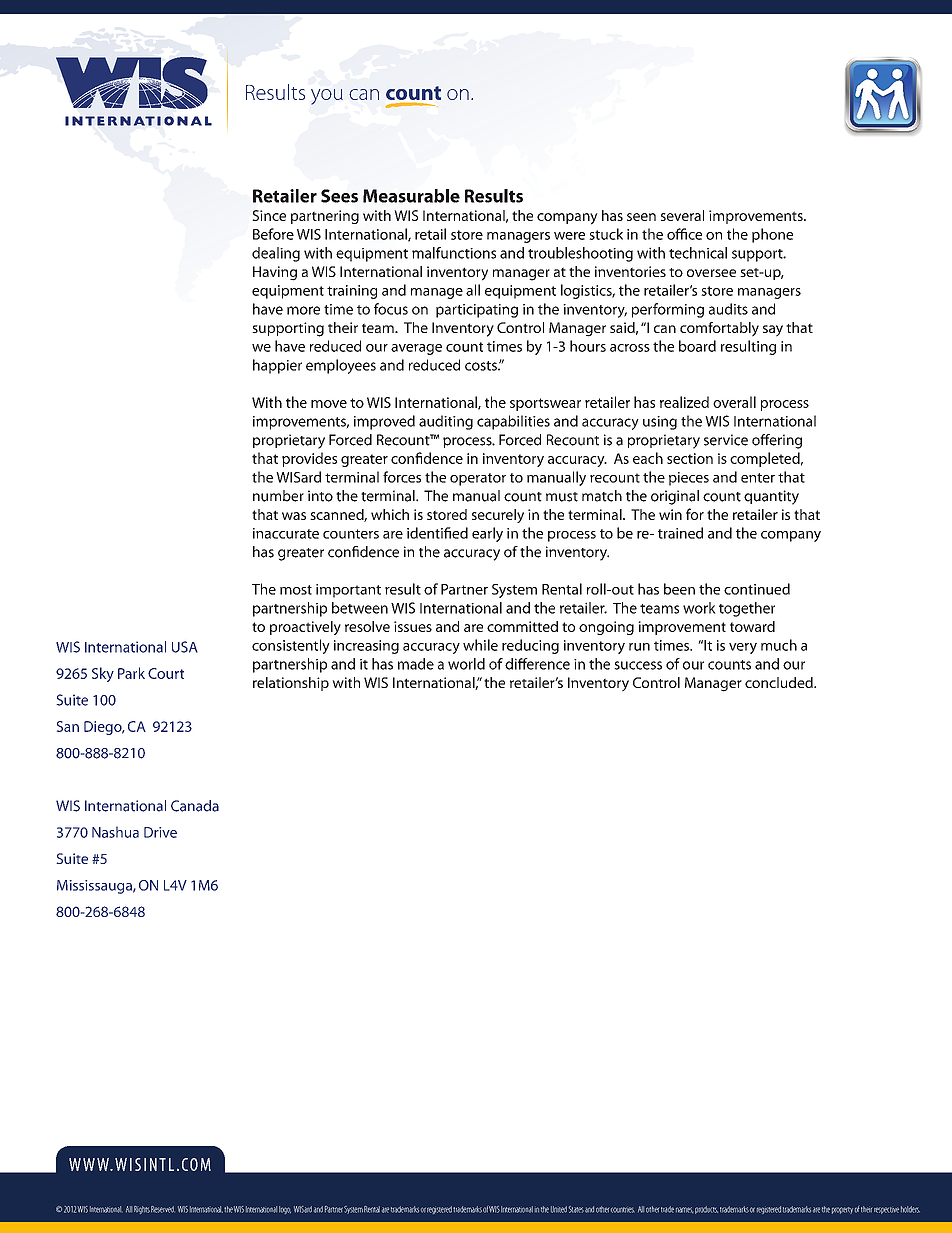 This page has width=952, height=1233. What do you see at coordinates (163, 1209) in the page?
I see `Reserved` at bounding box center [163, 1209].
